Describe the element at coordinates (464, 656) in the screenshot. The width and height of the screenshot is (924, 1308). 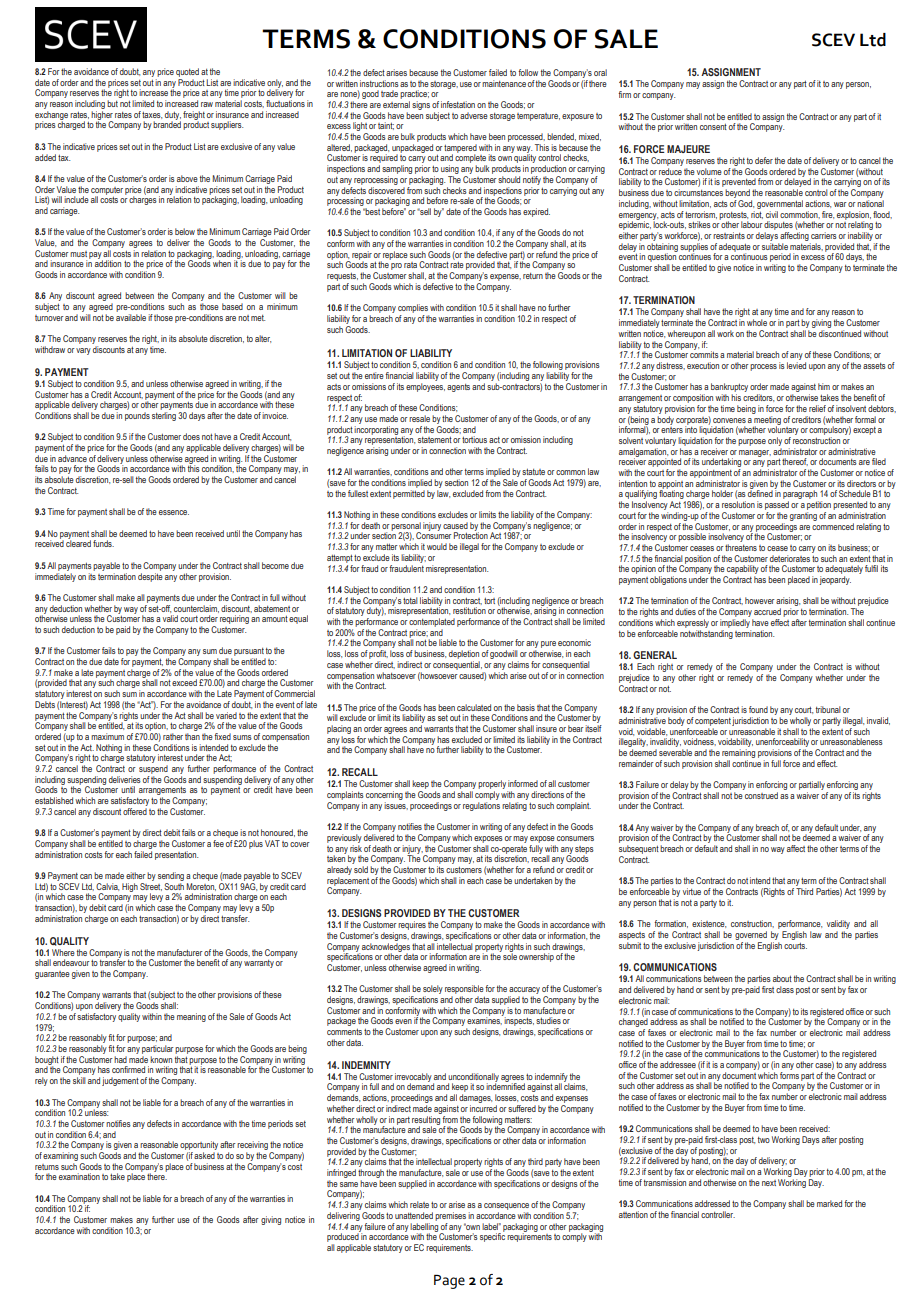
I see `depletion` at that location.
